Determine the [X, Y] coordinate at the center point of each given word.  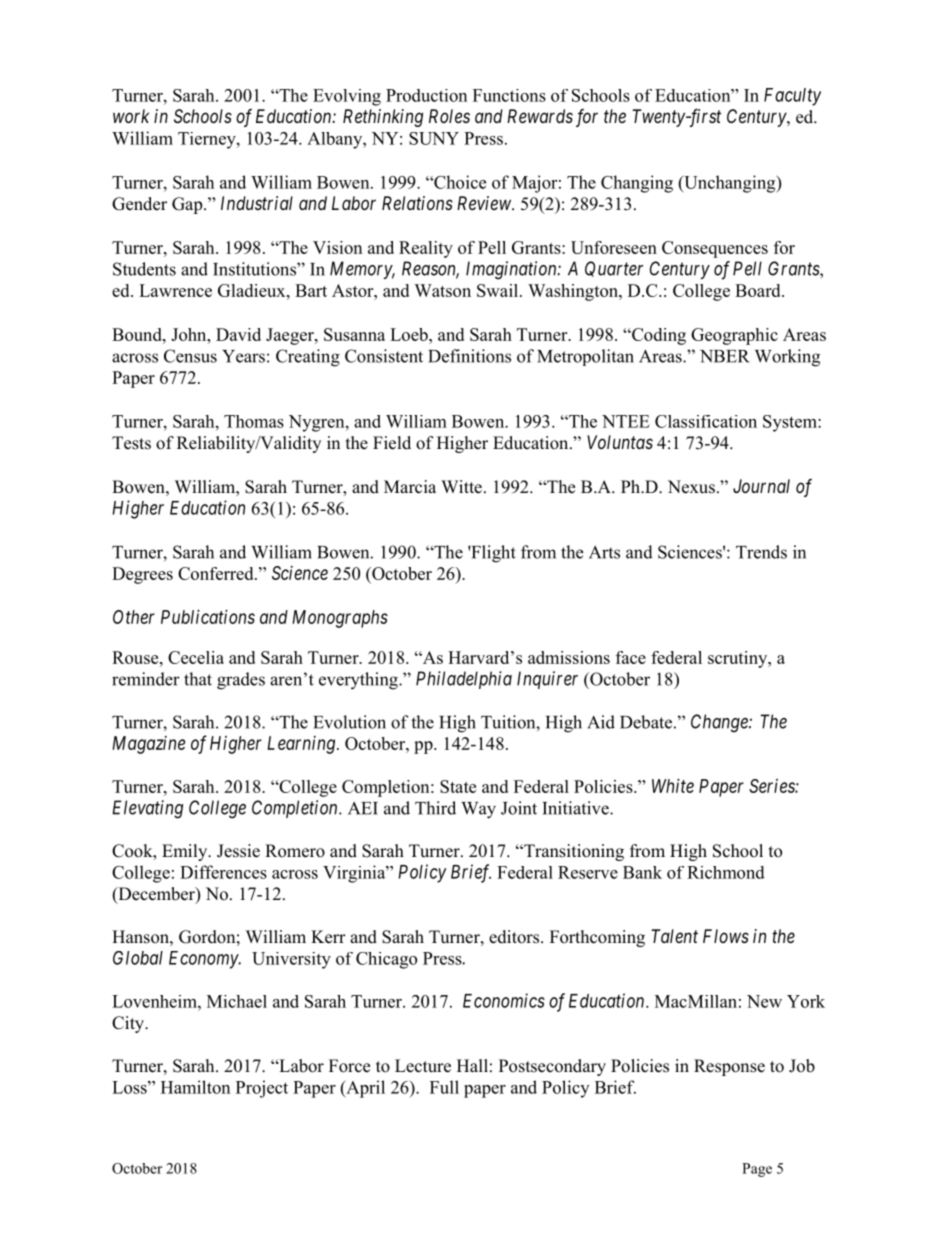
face [631, 657]
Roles [449, 116]
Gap [188, 205]
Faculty [792, 97]
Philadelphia [464, 680]
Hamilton [195, 1087]
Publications [208, 617]
